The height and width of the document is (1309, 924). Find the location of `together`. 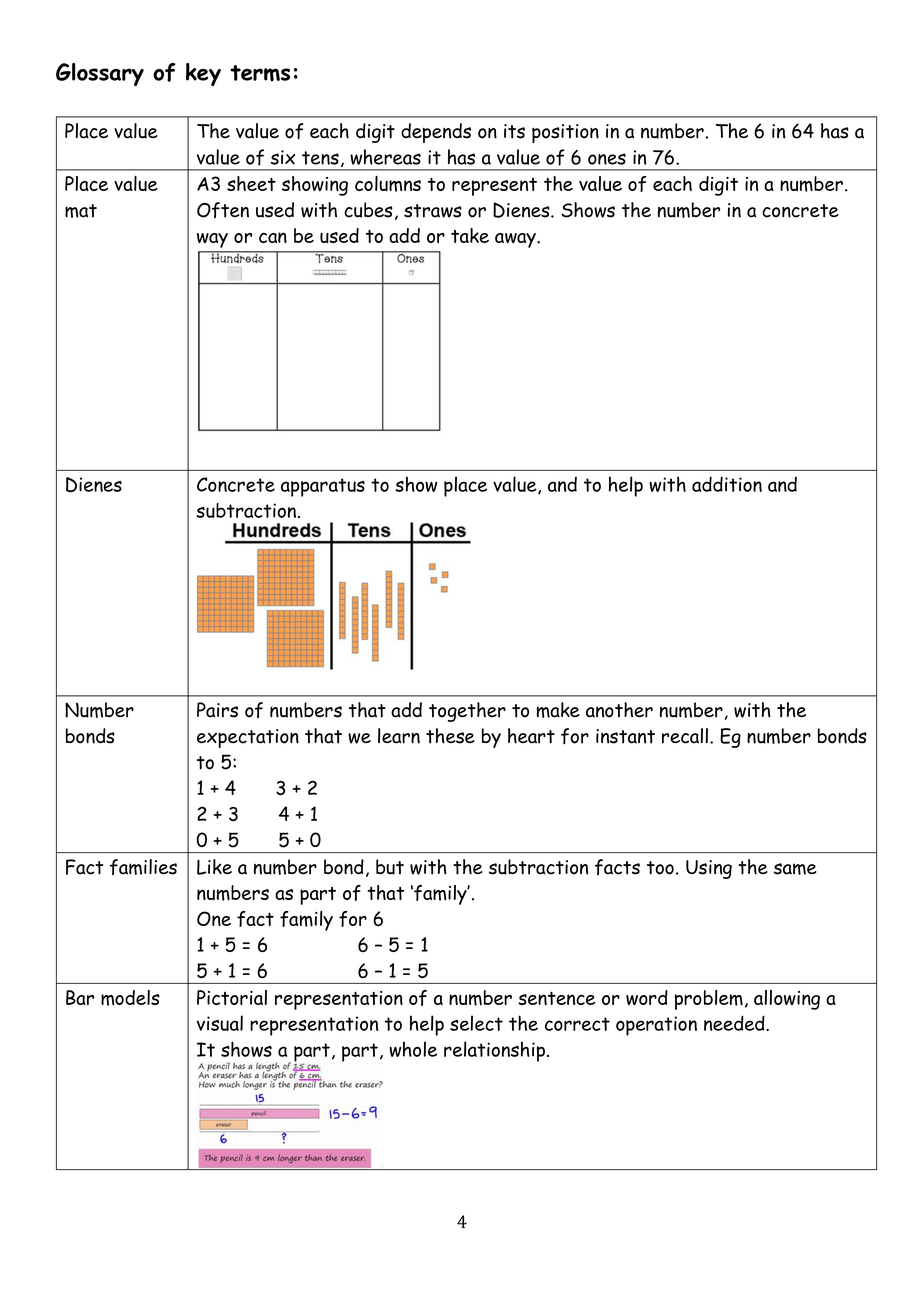

together is located at coordinates (467, 712).
